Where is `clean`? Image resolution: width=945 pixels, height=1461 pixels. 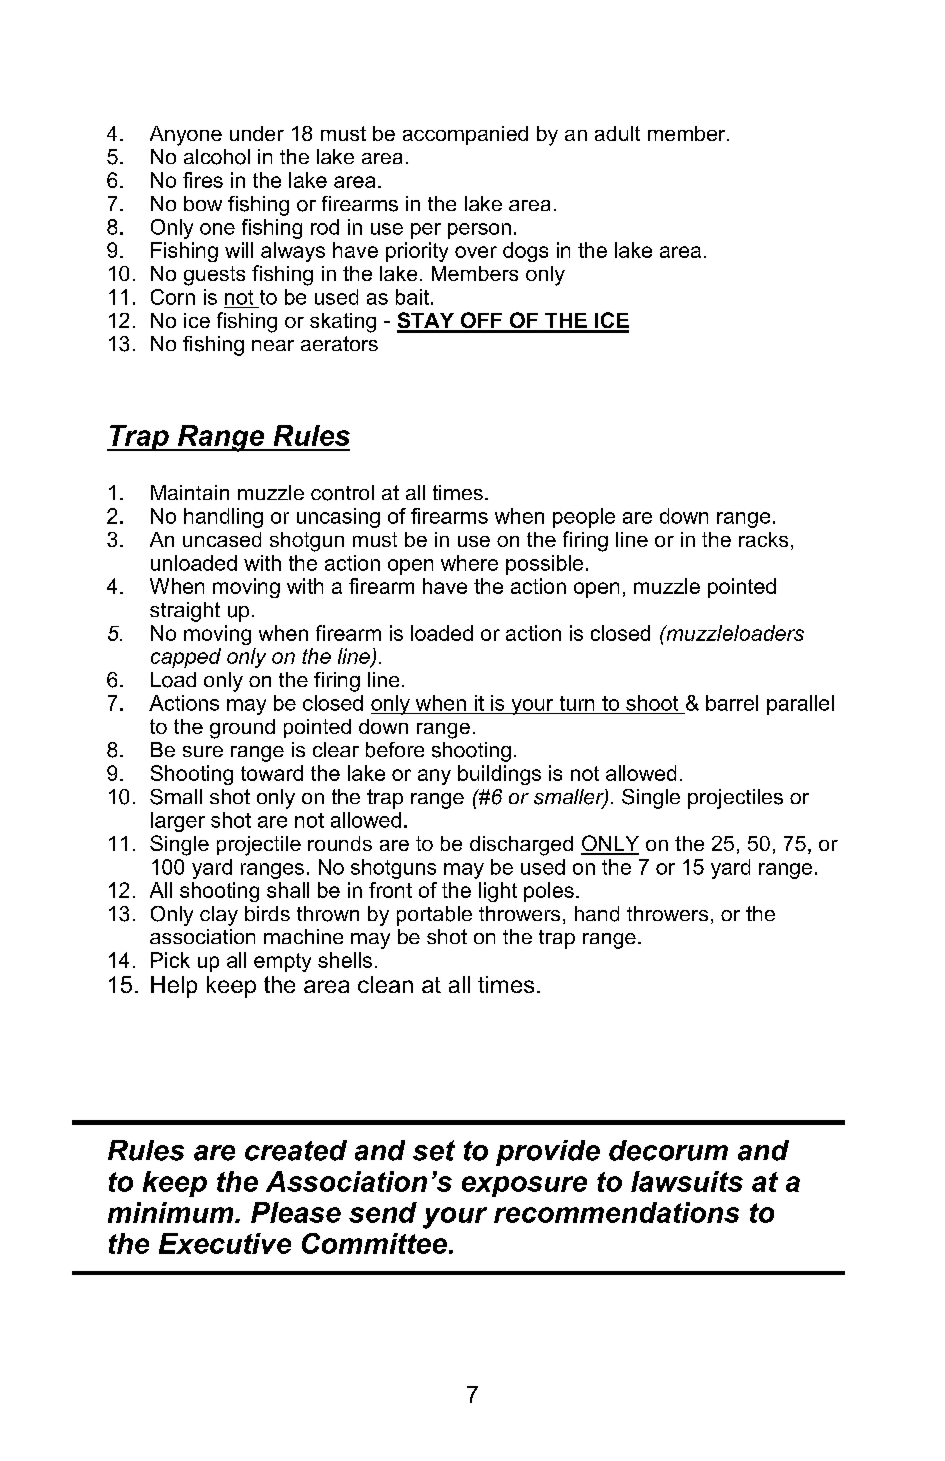 clean is located at coordinates (385, 984).
